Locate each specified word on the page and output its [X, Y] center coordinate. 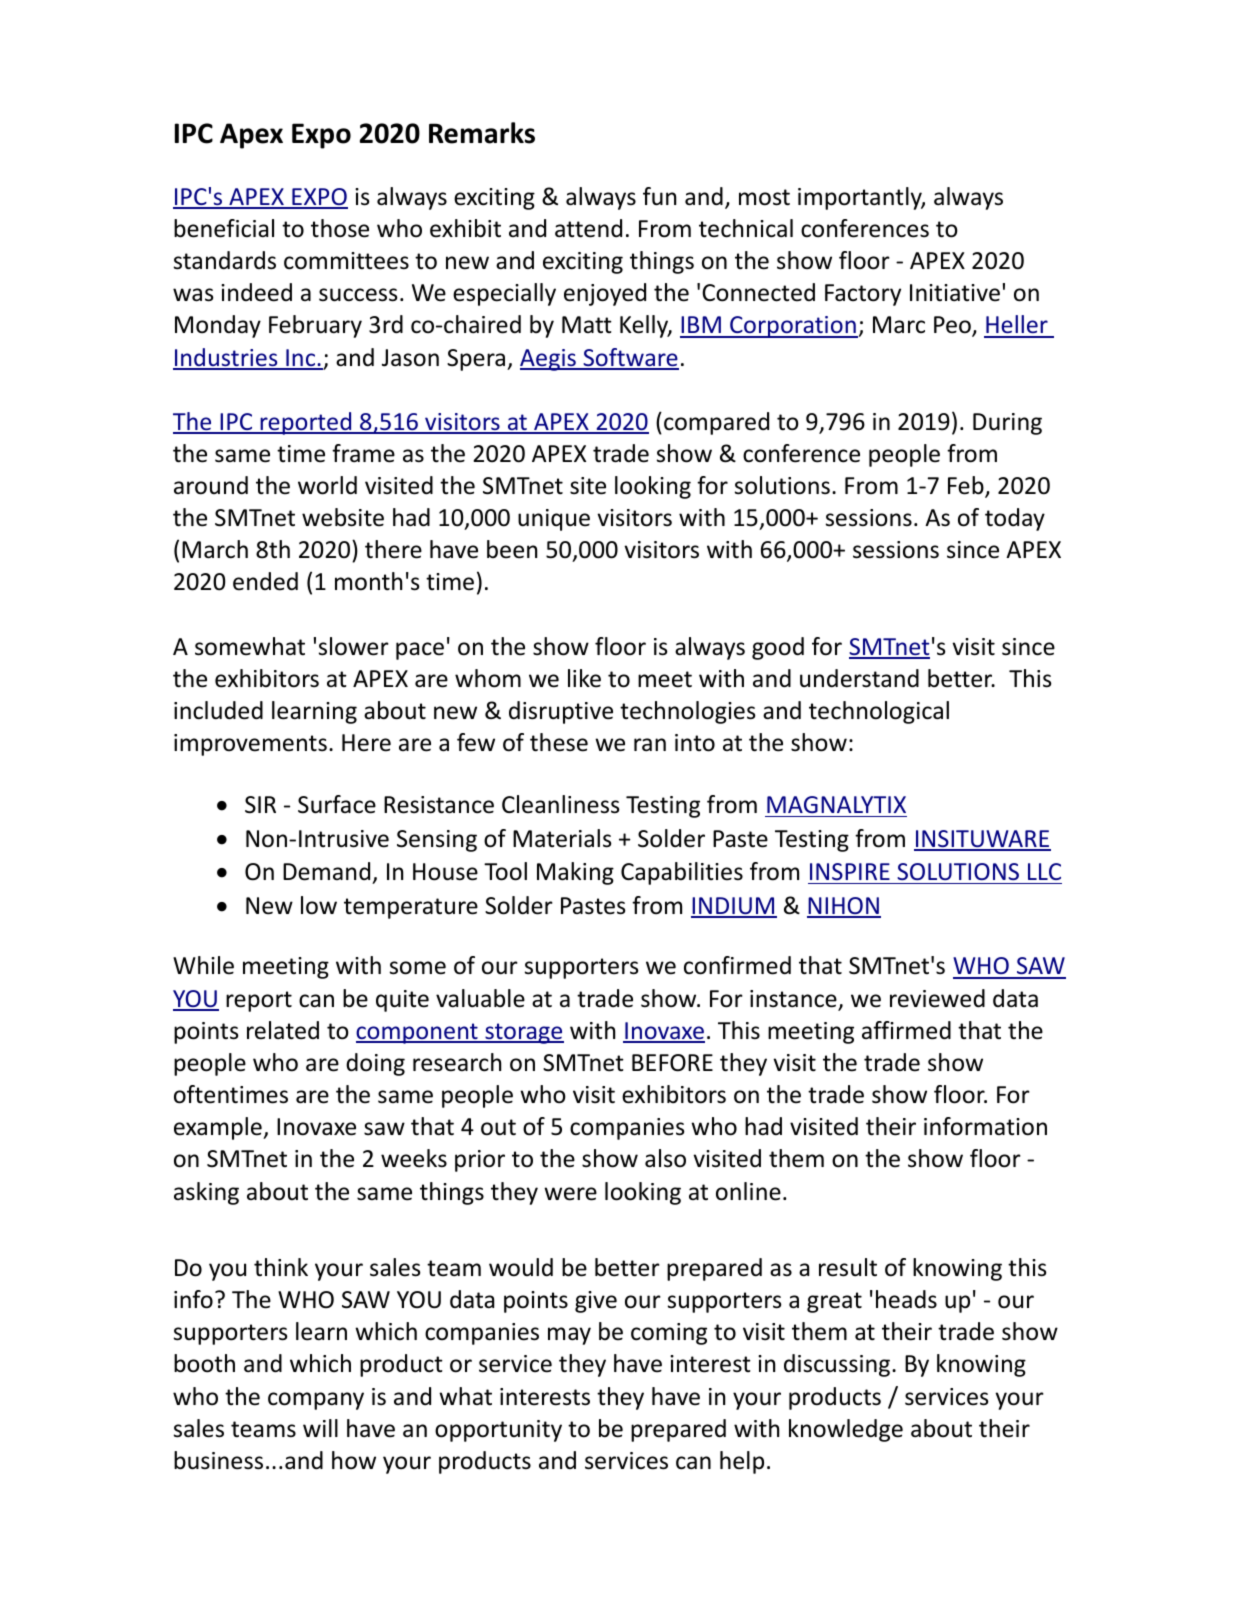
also [665, 1158]
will [320, 1428]
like [584, 678]
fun [659, 196]
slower [354, 646]
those [340, 228]
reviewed [937, 998]
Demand [326, 871]
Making [575, 873]
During [1007, 424]
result [848, 1267]
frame [363, 453]
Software [630, 358]
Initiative [955, 293]
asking [206, 1193]
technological [879, 712]
